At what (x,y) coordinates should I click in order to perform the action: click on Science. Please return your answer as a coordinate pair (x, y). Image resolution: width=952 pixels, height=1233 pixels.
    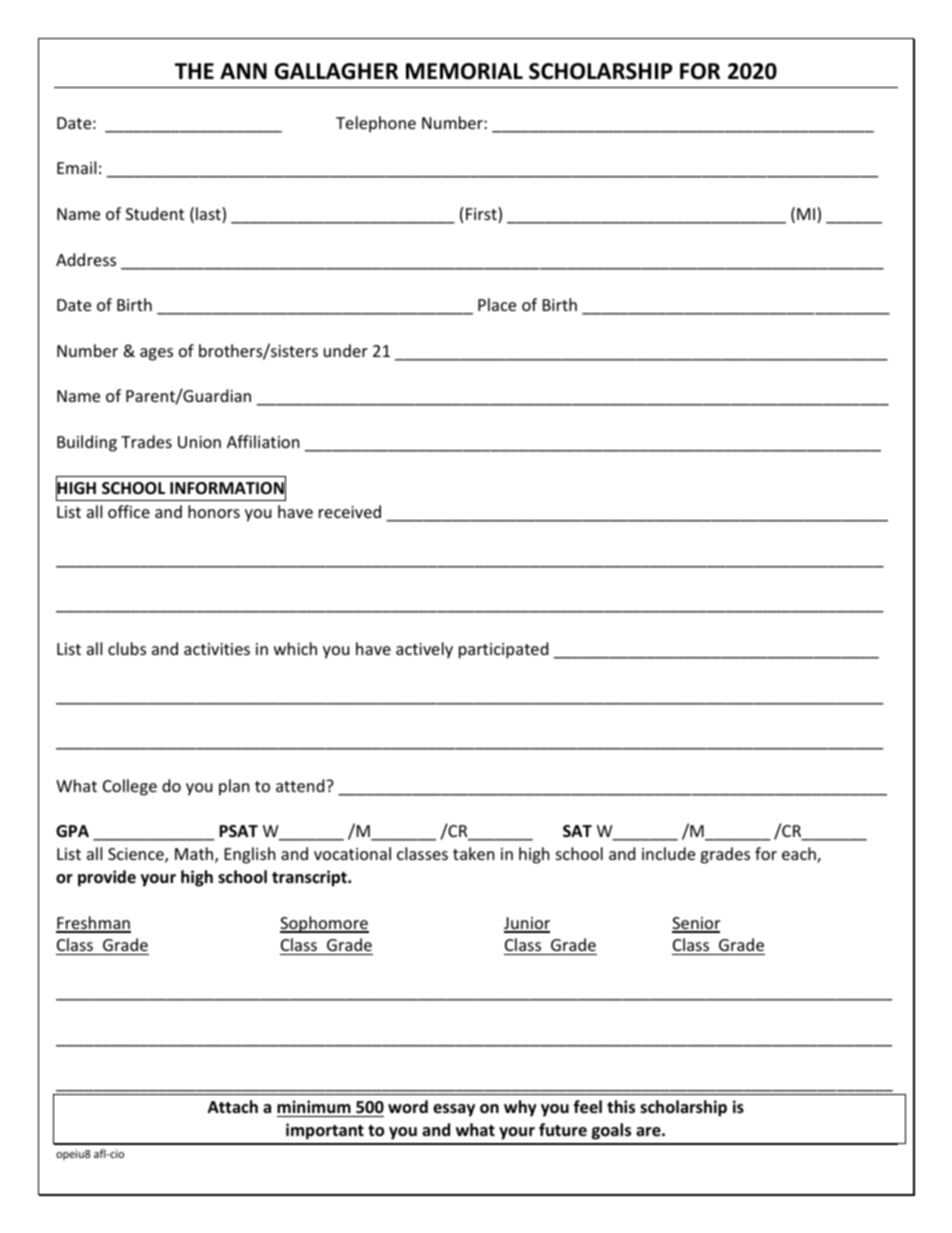
    Looking at the image, I should click on (137, 855).
